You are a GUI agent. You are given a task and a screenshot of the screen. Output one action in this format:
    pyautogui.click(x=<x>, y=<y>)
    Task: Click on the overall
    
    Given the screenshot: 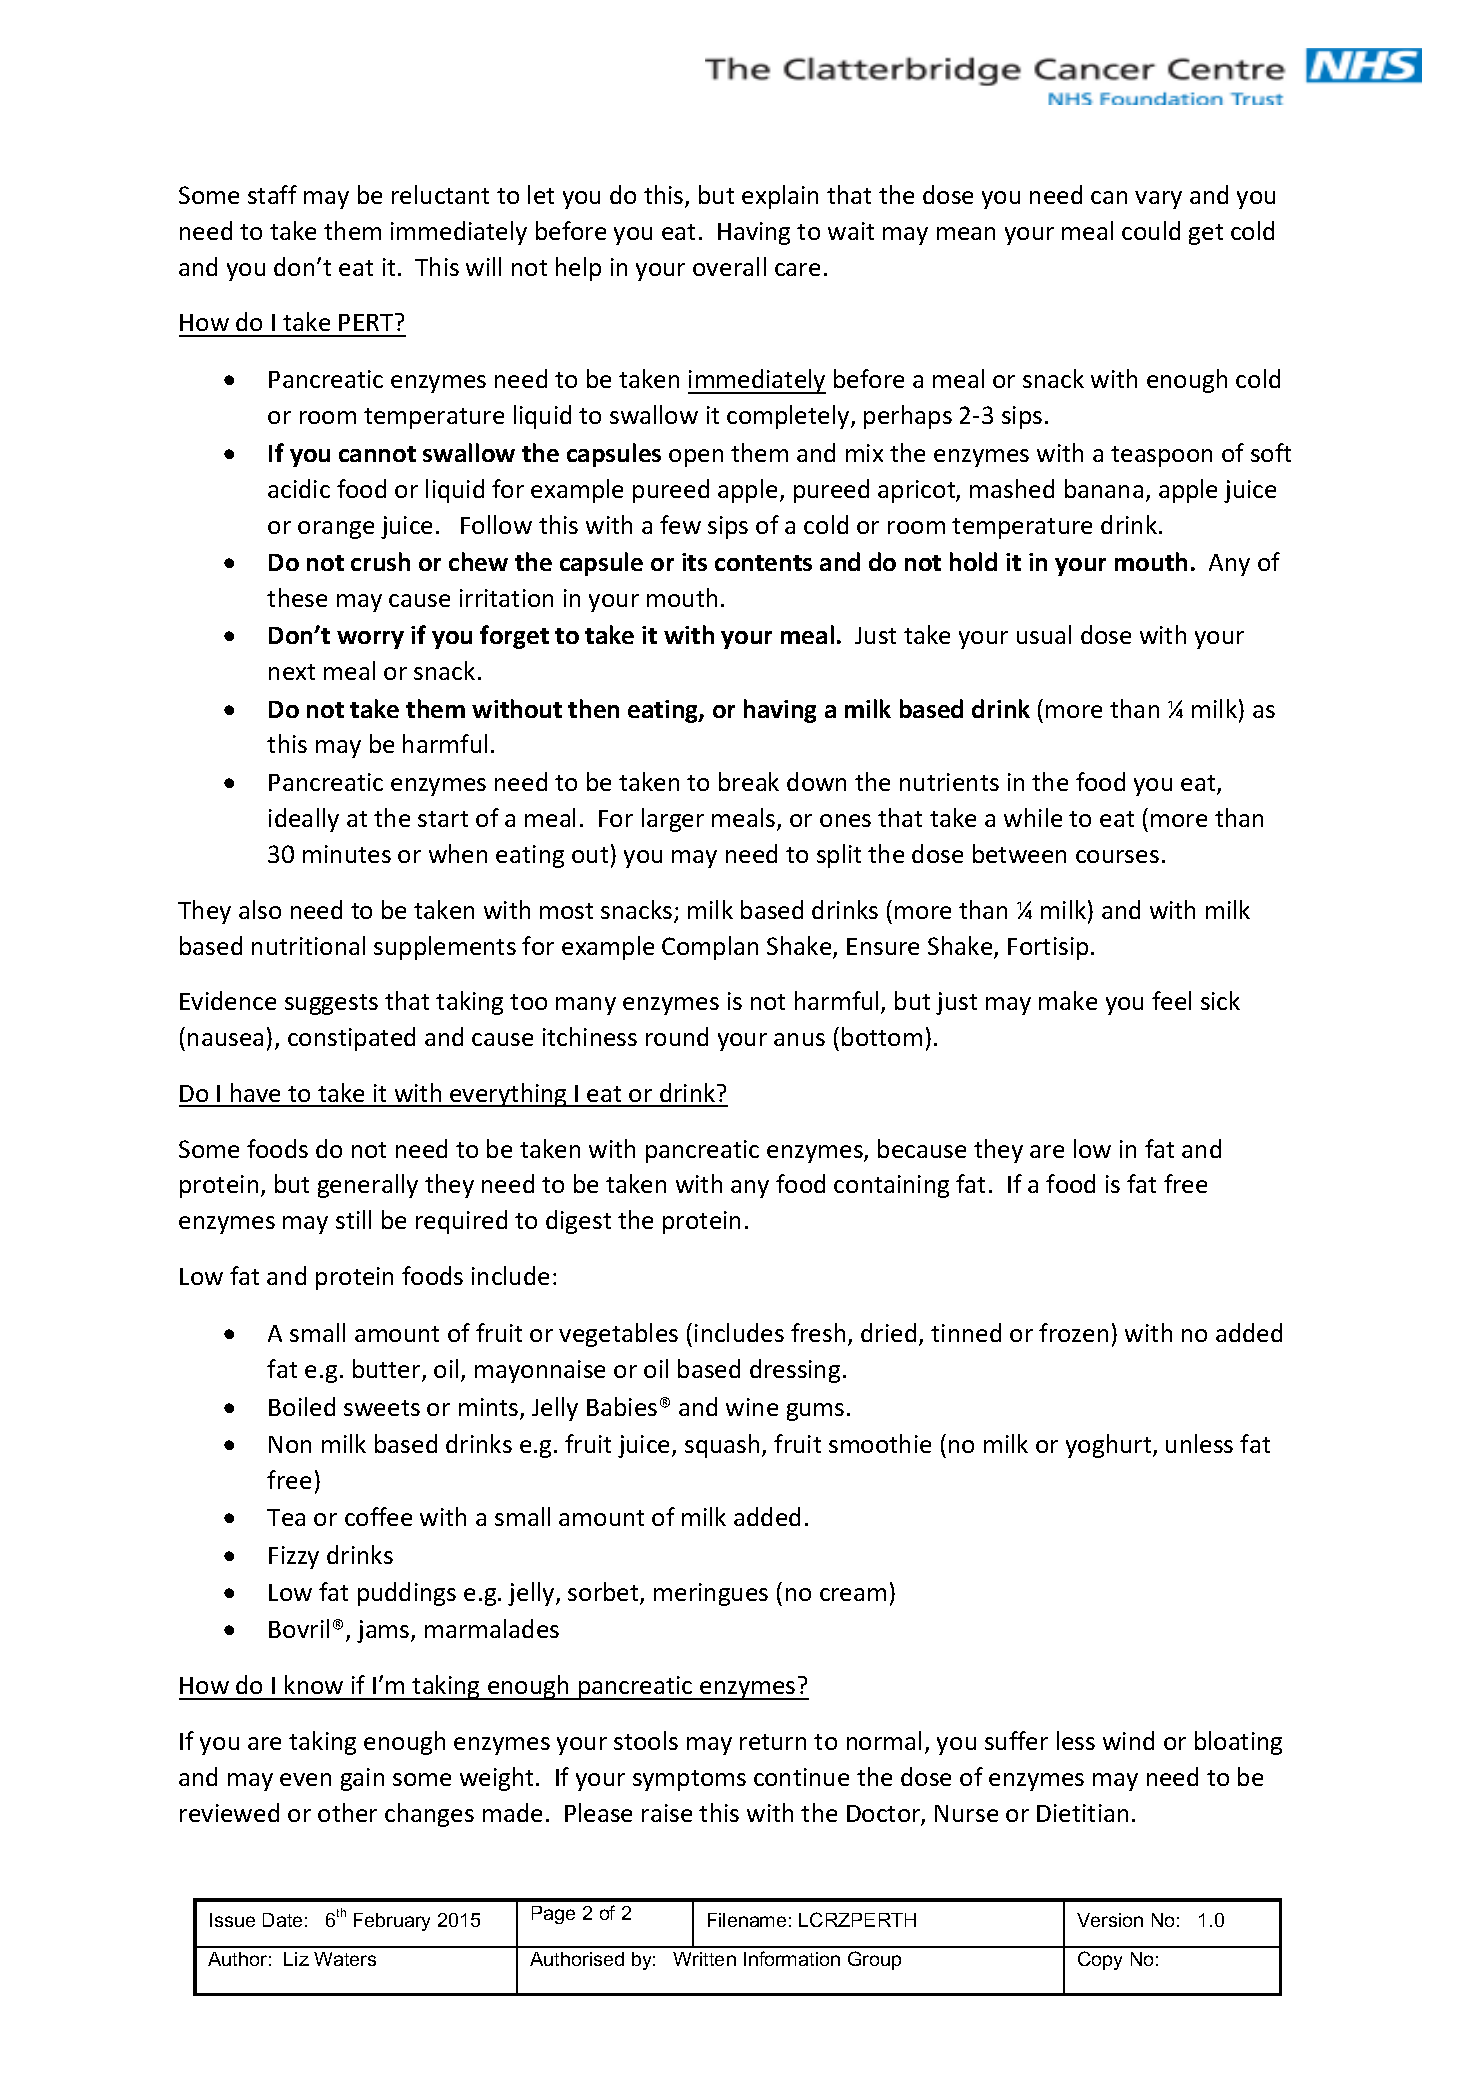 What is the action you would take?
    pyautogui.click(x=729, y=266)
